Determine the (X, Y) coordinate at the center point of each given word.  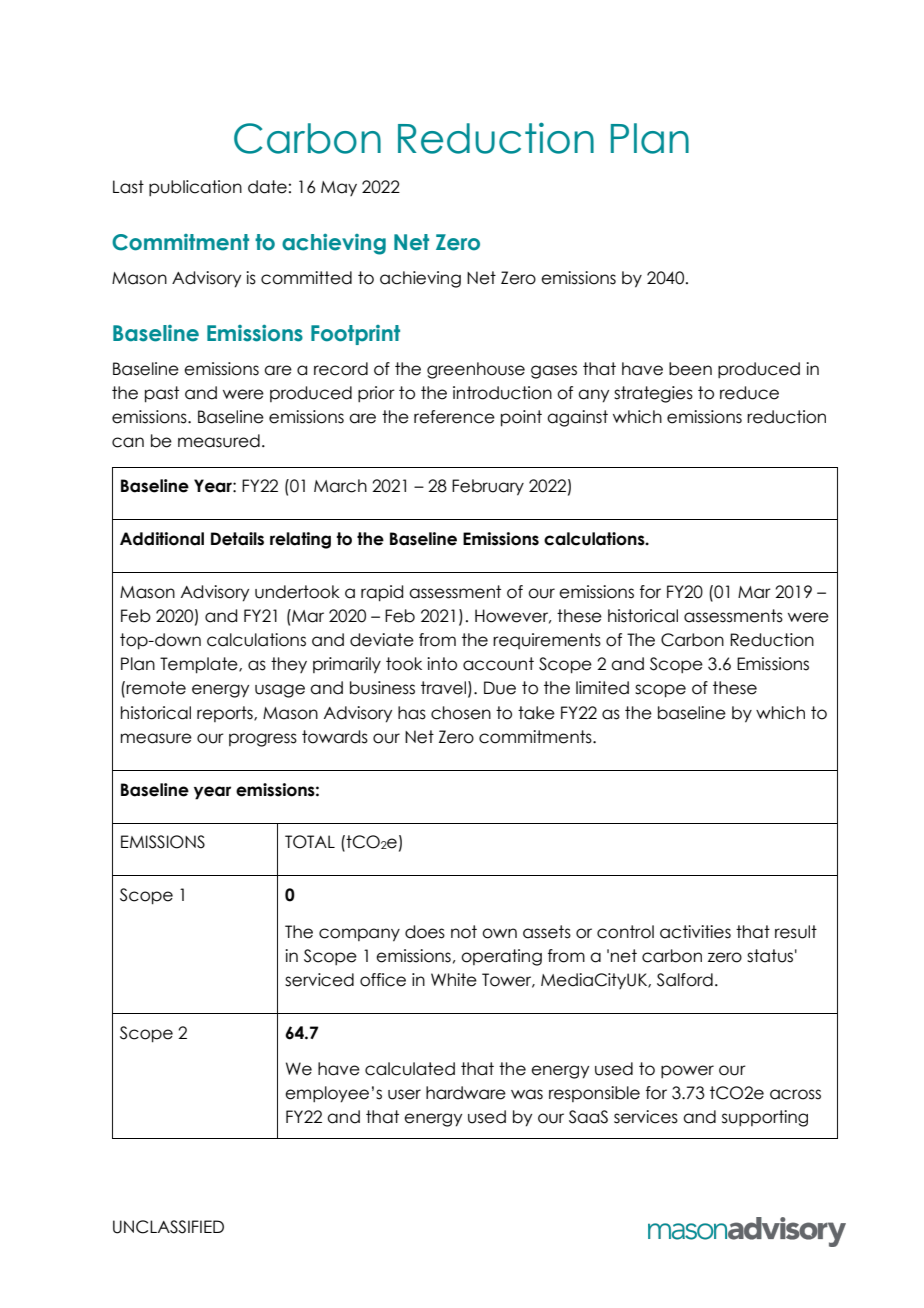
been (690, 369)
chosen (461, 713)
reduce (749, 393)
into (442, 664)
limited (602, 688)
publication (195, 188)
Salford (685, 980)
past (162, 394)
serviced (319, 980)
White (454, 980)
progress (263, 740)
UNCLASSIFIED (168, 1227)
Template (200, 665)
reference (454, 417)
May (339, 188)
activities (695, 932)
